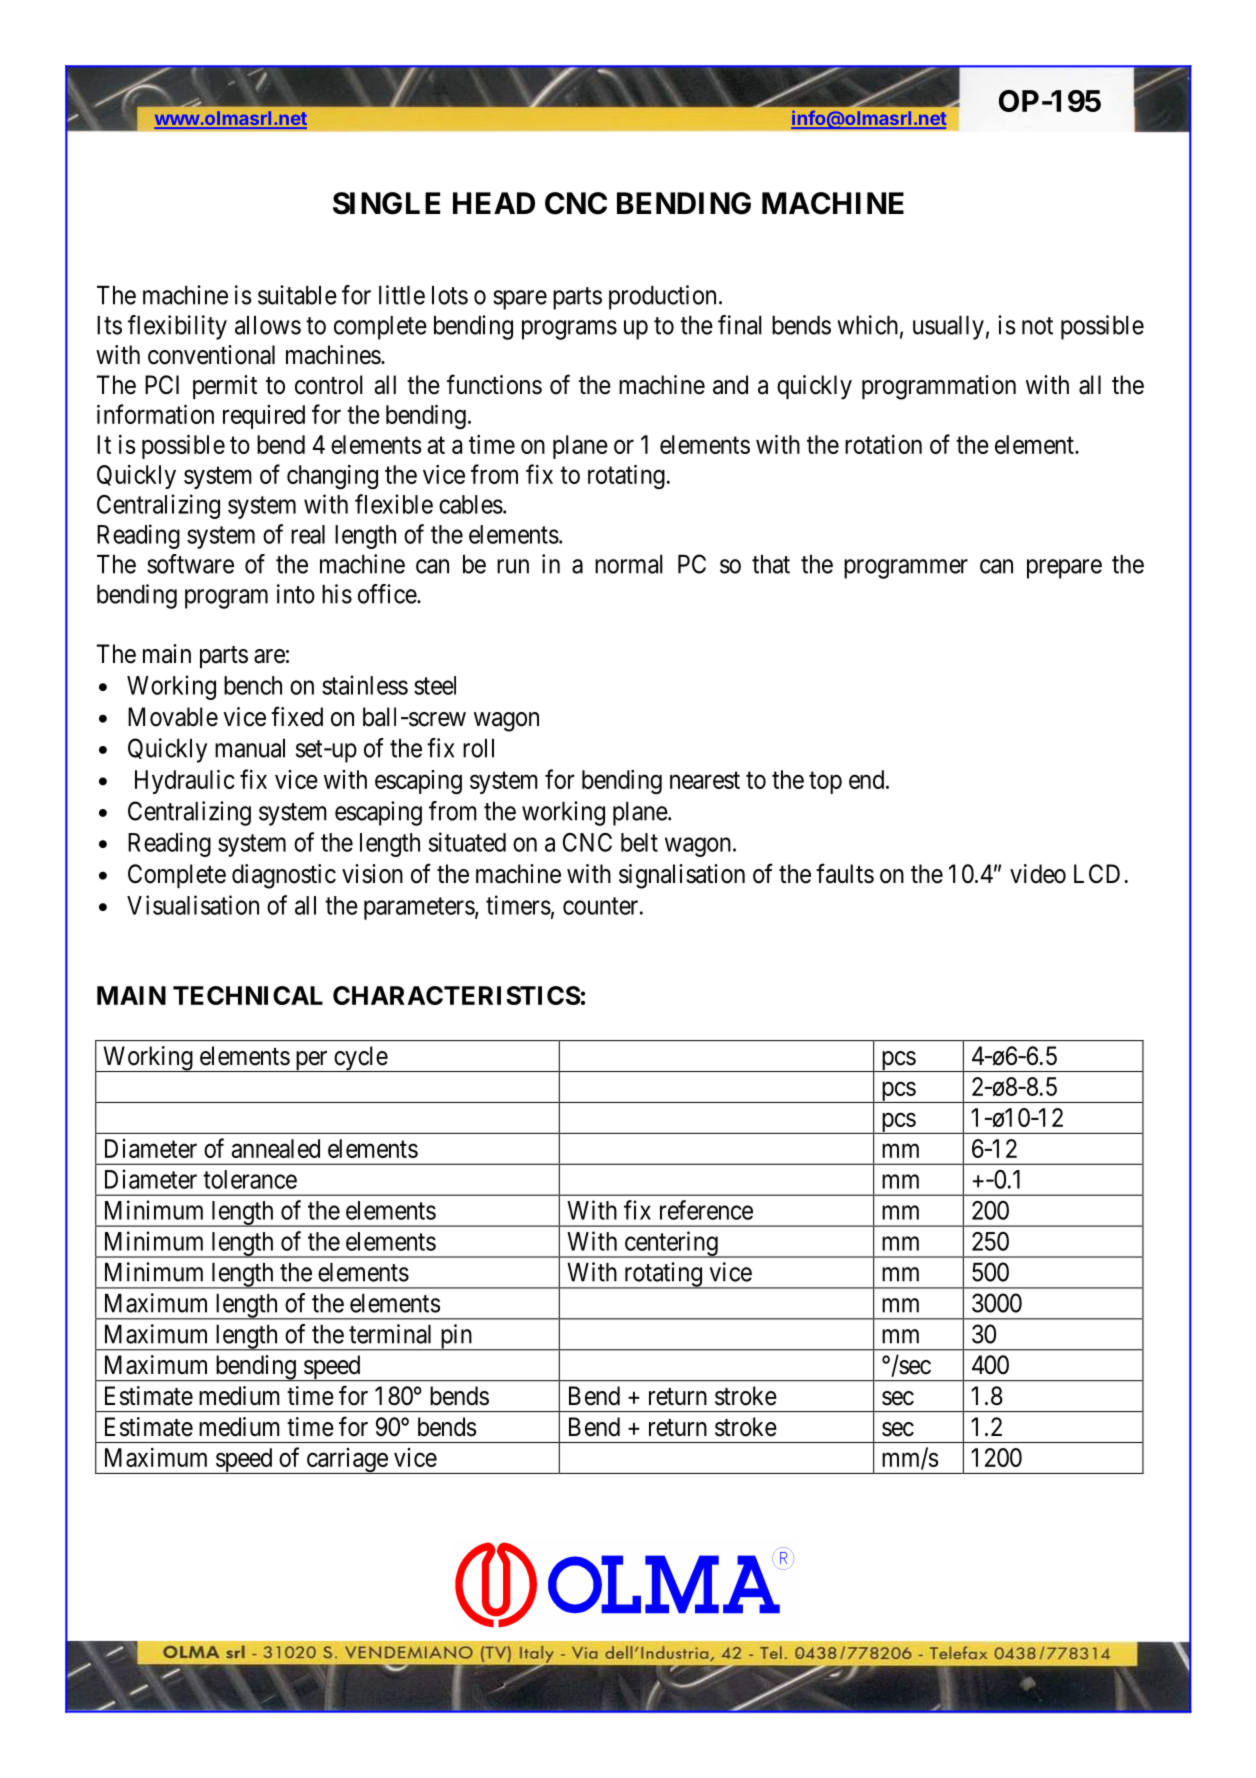 Image resolution: width=1256 pixels, height=1778 pixels. I want to click on belt, so click(639, 842).
